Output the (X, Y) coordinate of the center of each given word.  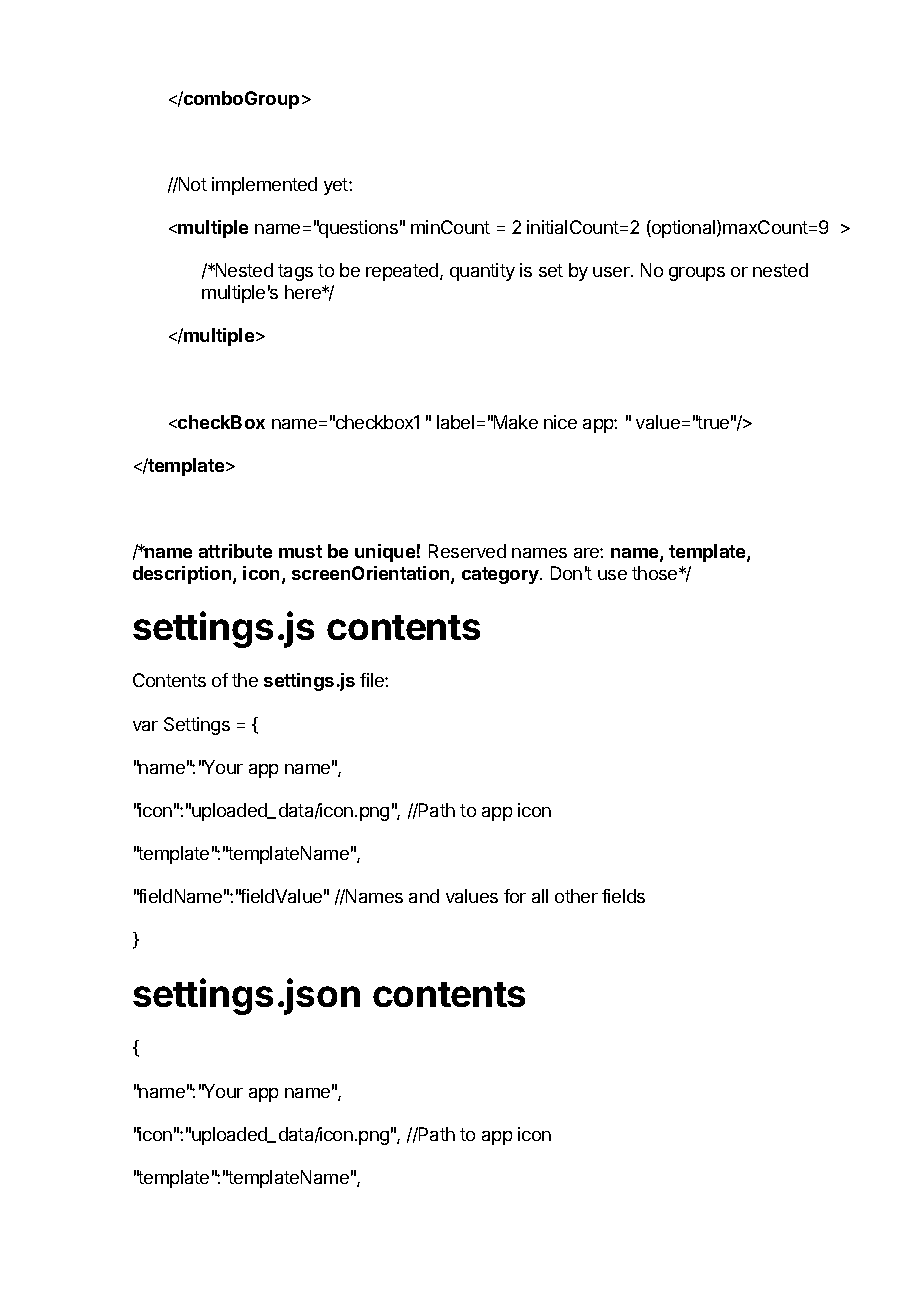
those (656, 573)
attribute (235, 551)
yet (337, 186)
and (424, 896)
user (612, 272)
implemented (264, 186)
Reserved (467, 551)
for (515, 896)
